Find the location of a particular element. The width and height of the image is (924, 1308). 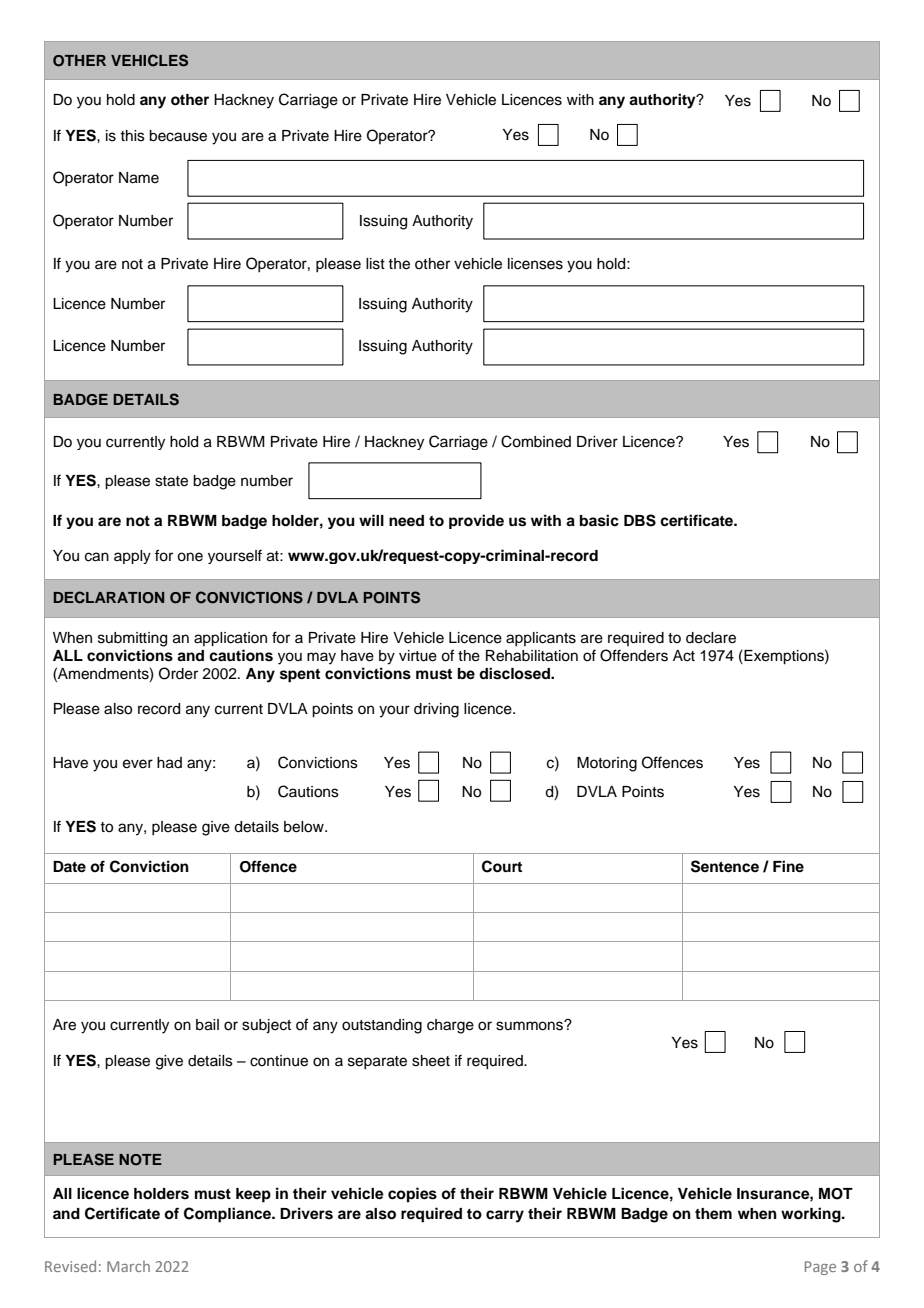

Sentence is located at coordinates (725, 866).
